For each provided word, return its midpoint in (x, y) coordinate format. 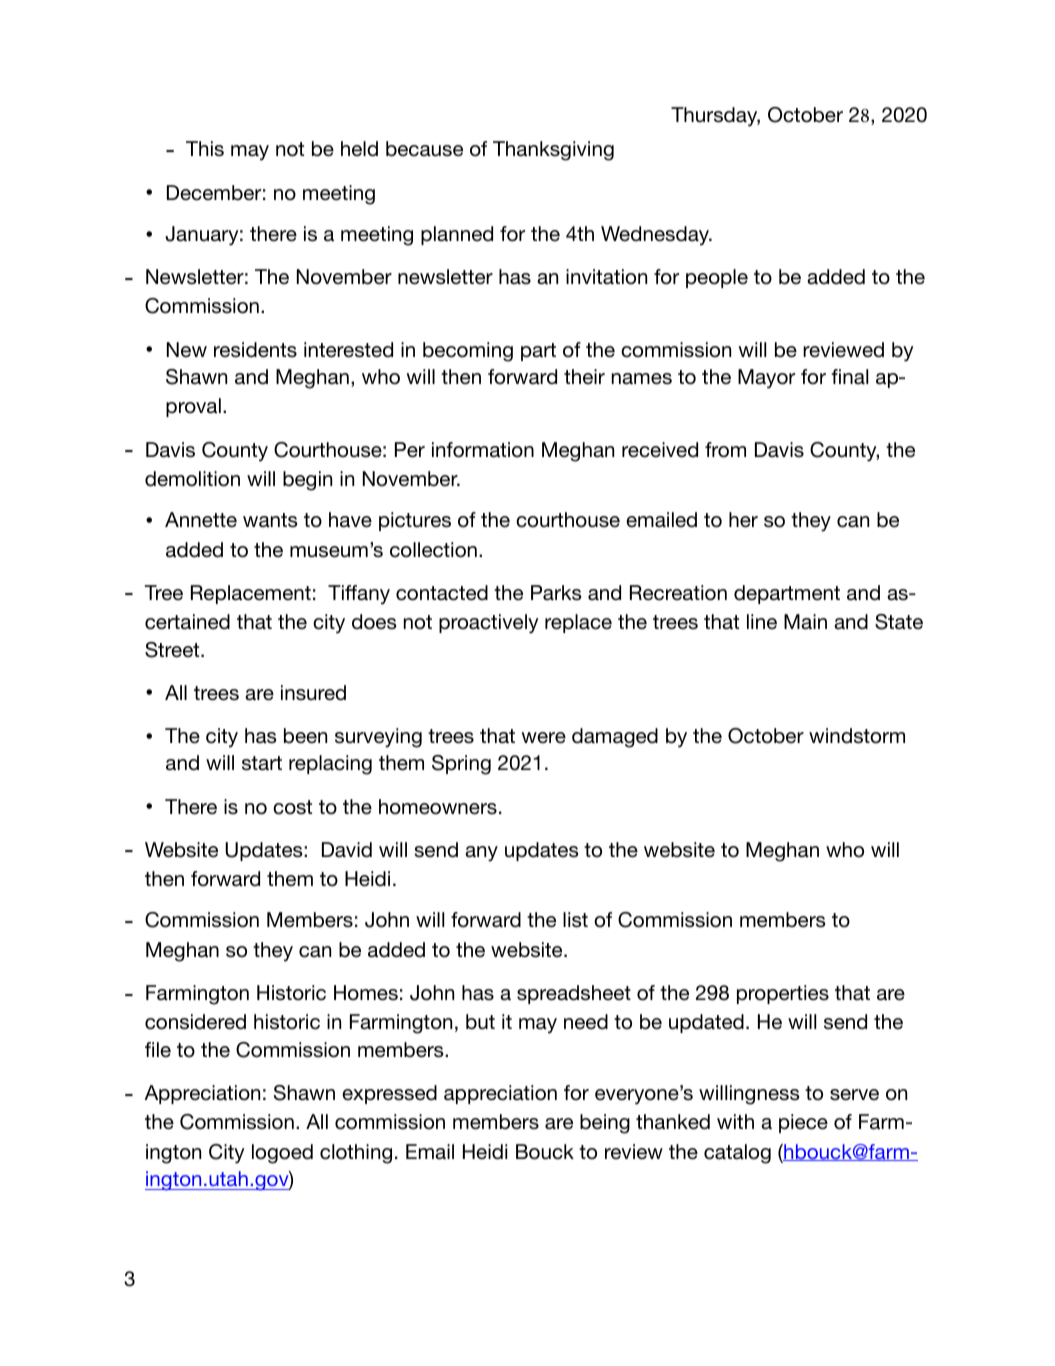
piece (803, 1123)
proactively (489, 624)
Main (805, 622)
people (717, 278)
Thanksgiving (553, 151)
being (605, 1124)
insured (313, 693)
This (205, 149)
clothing (356, 1154)
